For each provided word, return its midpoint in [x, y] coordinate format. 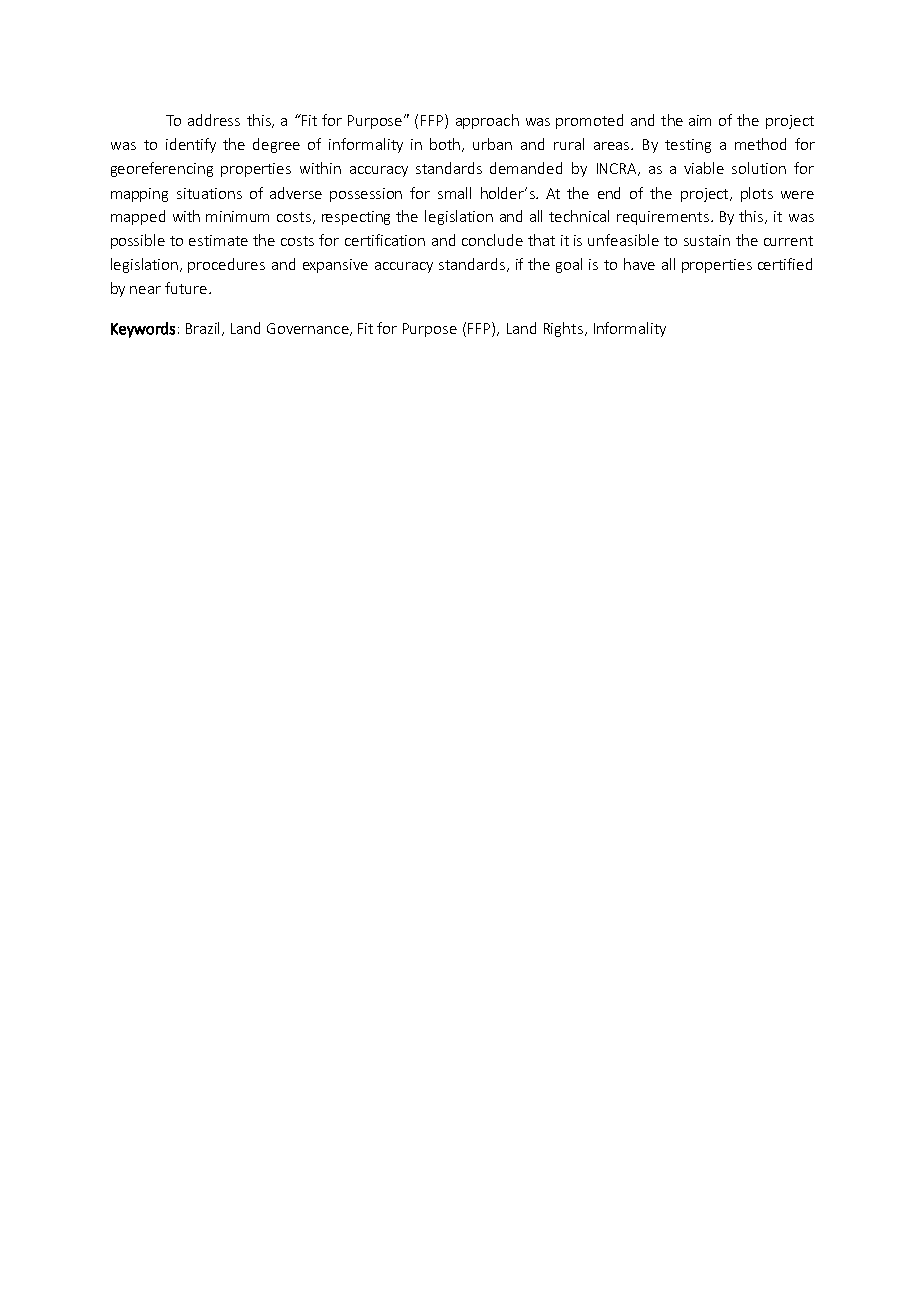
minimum [237, 216]
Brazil [204, 329]
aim [700, 120]
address [214, 120]
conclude [492, 240]
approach [487, 121]
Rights [563, 329]
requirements [663, 218]
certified [785, 264]
